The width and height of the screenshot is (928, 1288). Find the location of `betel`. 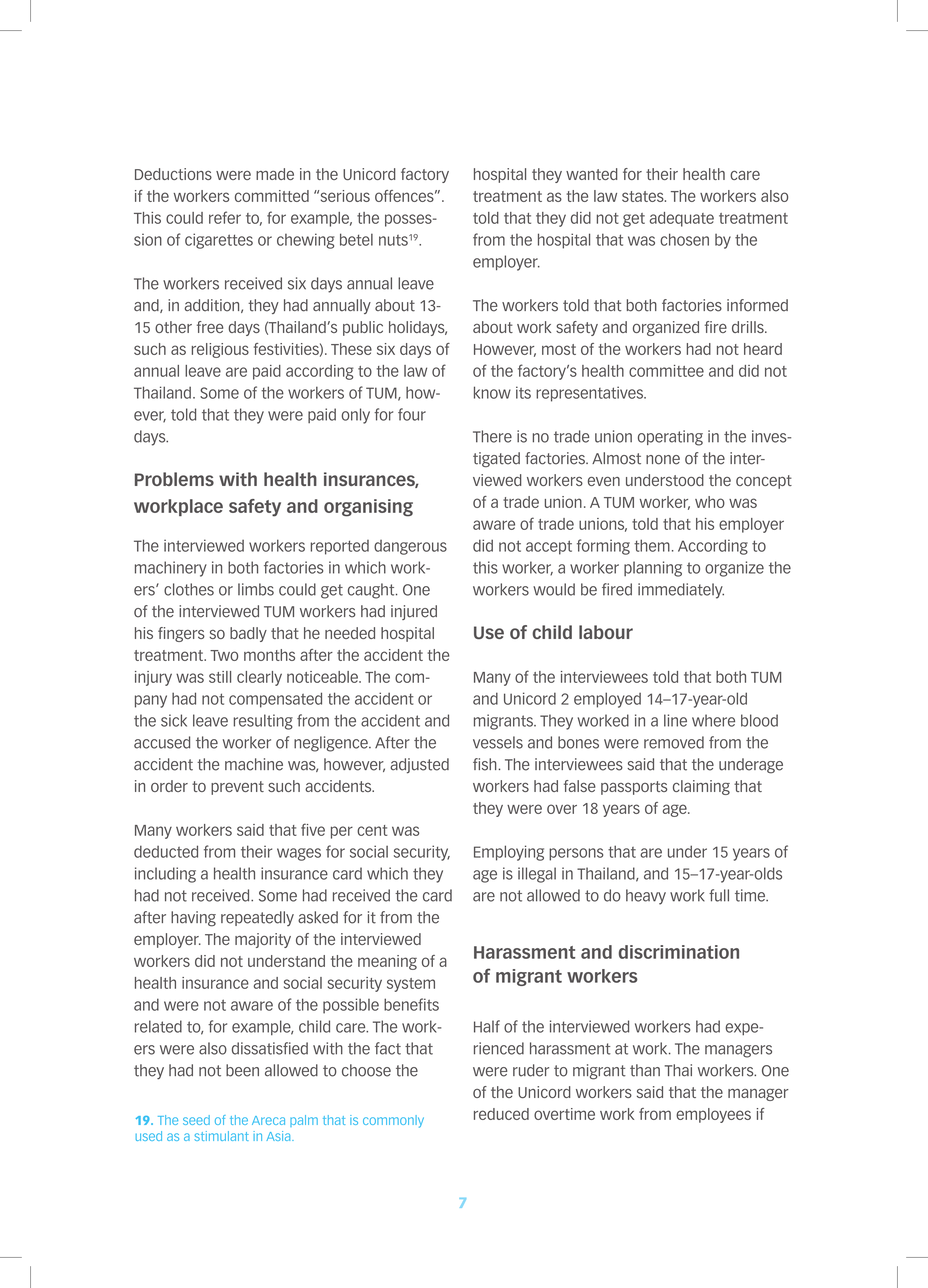

betel is located at coordinates (356, 239).
